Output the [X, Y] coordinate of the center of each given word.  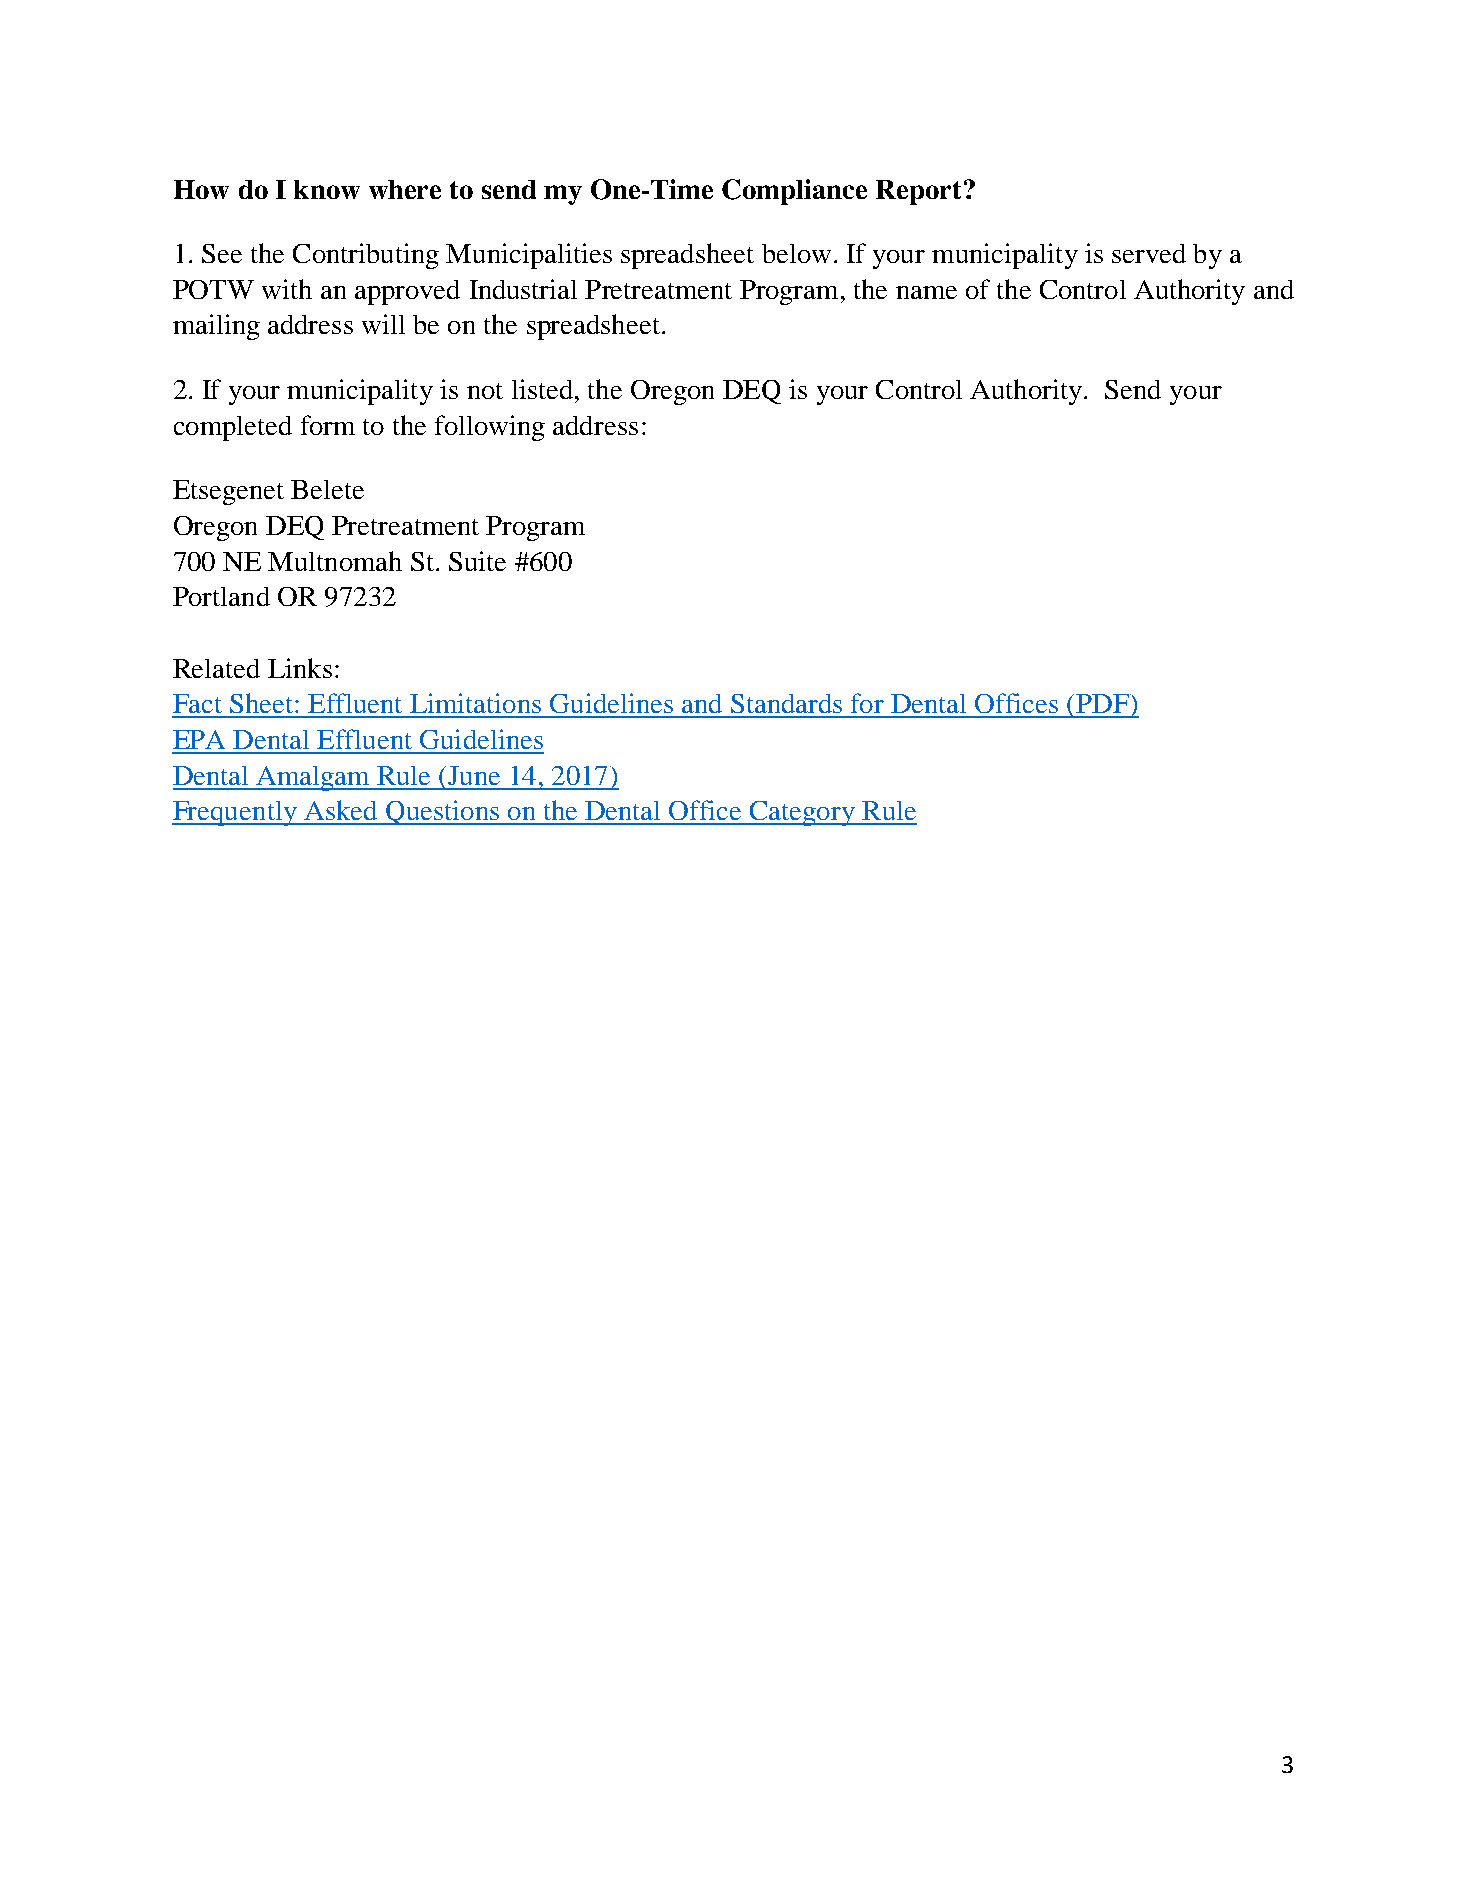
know [327, 189]
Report [918, 192]
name [926, 292]
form [328, 425]
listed [542, 389]
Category [803, 813]
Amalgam [313, 778]
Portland [221, 596]
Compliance [794, 192]
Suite [477, 561]
